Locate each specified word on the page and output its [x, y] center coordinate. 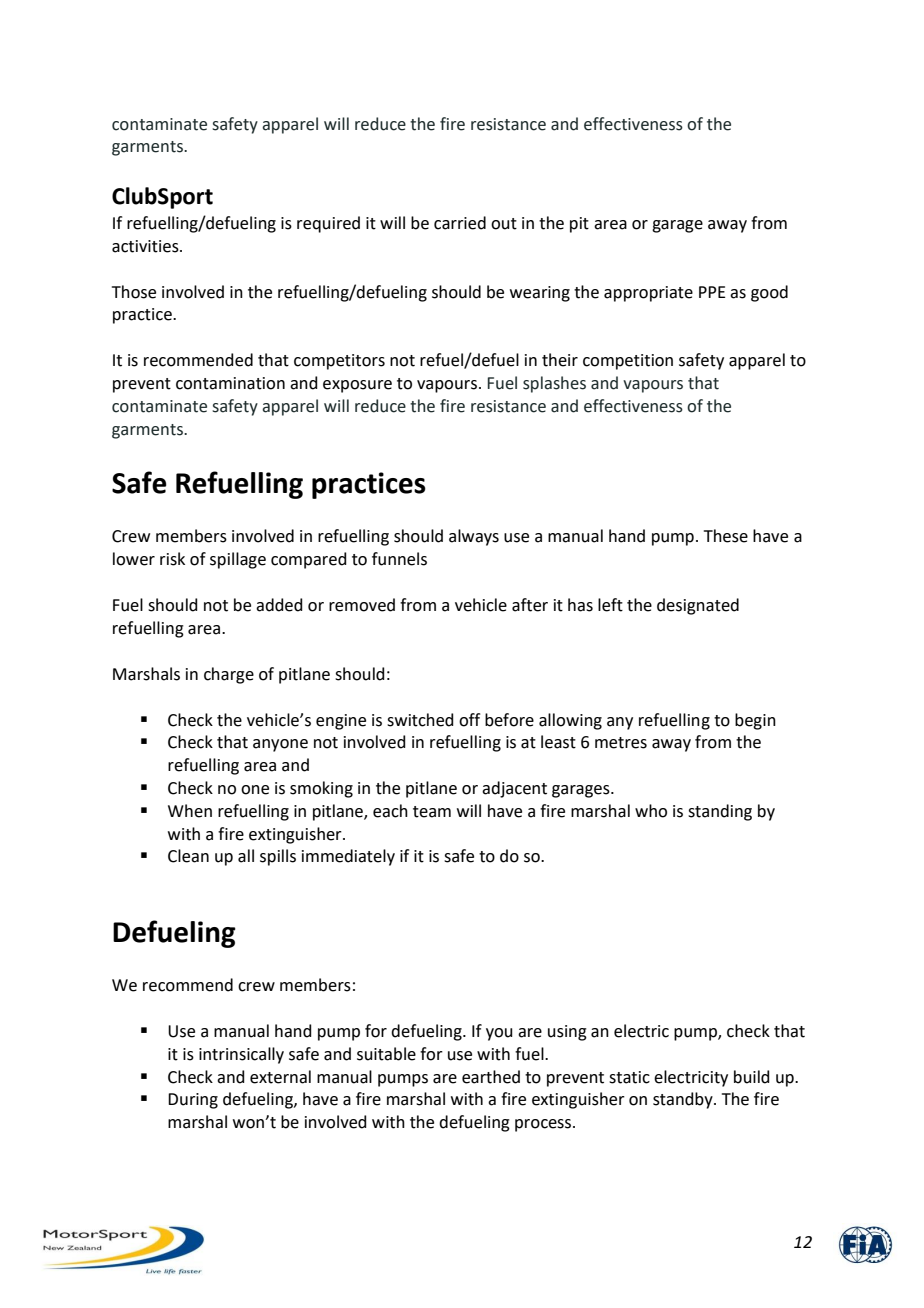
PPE [712, 292]
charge [229, 675]
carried [460, 223]
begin [755, 721]
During [193, 1101]
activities [146, 246]
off [469, 720]
